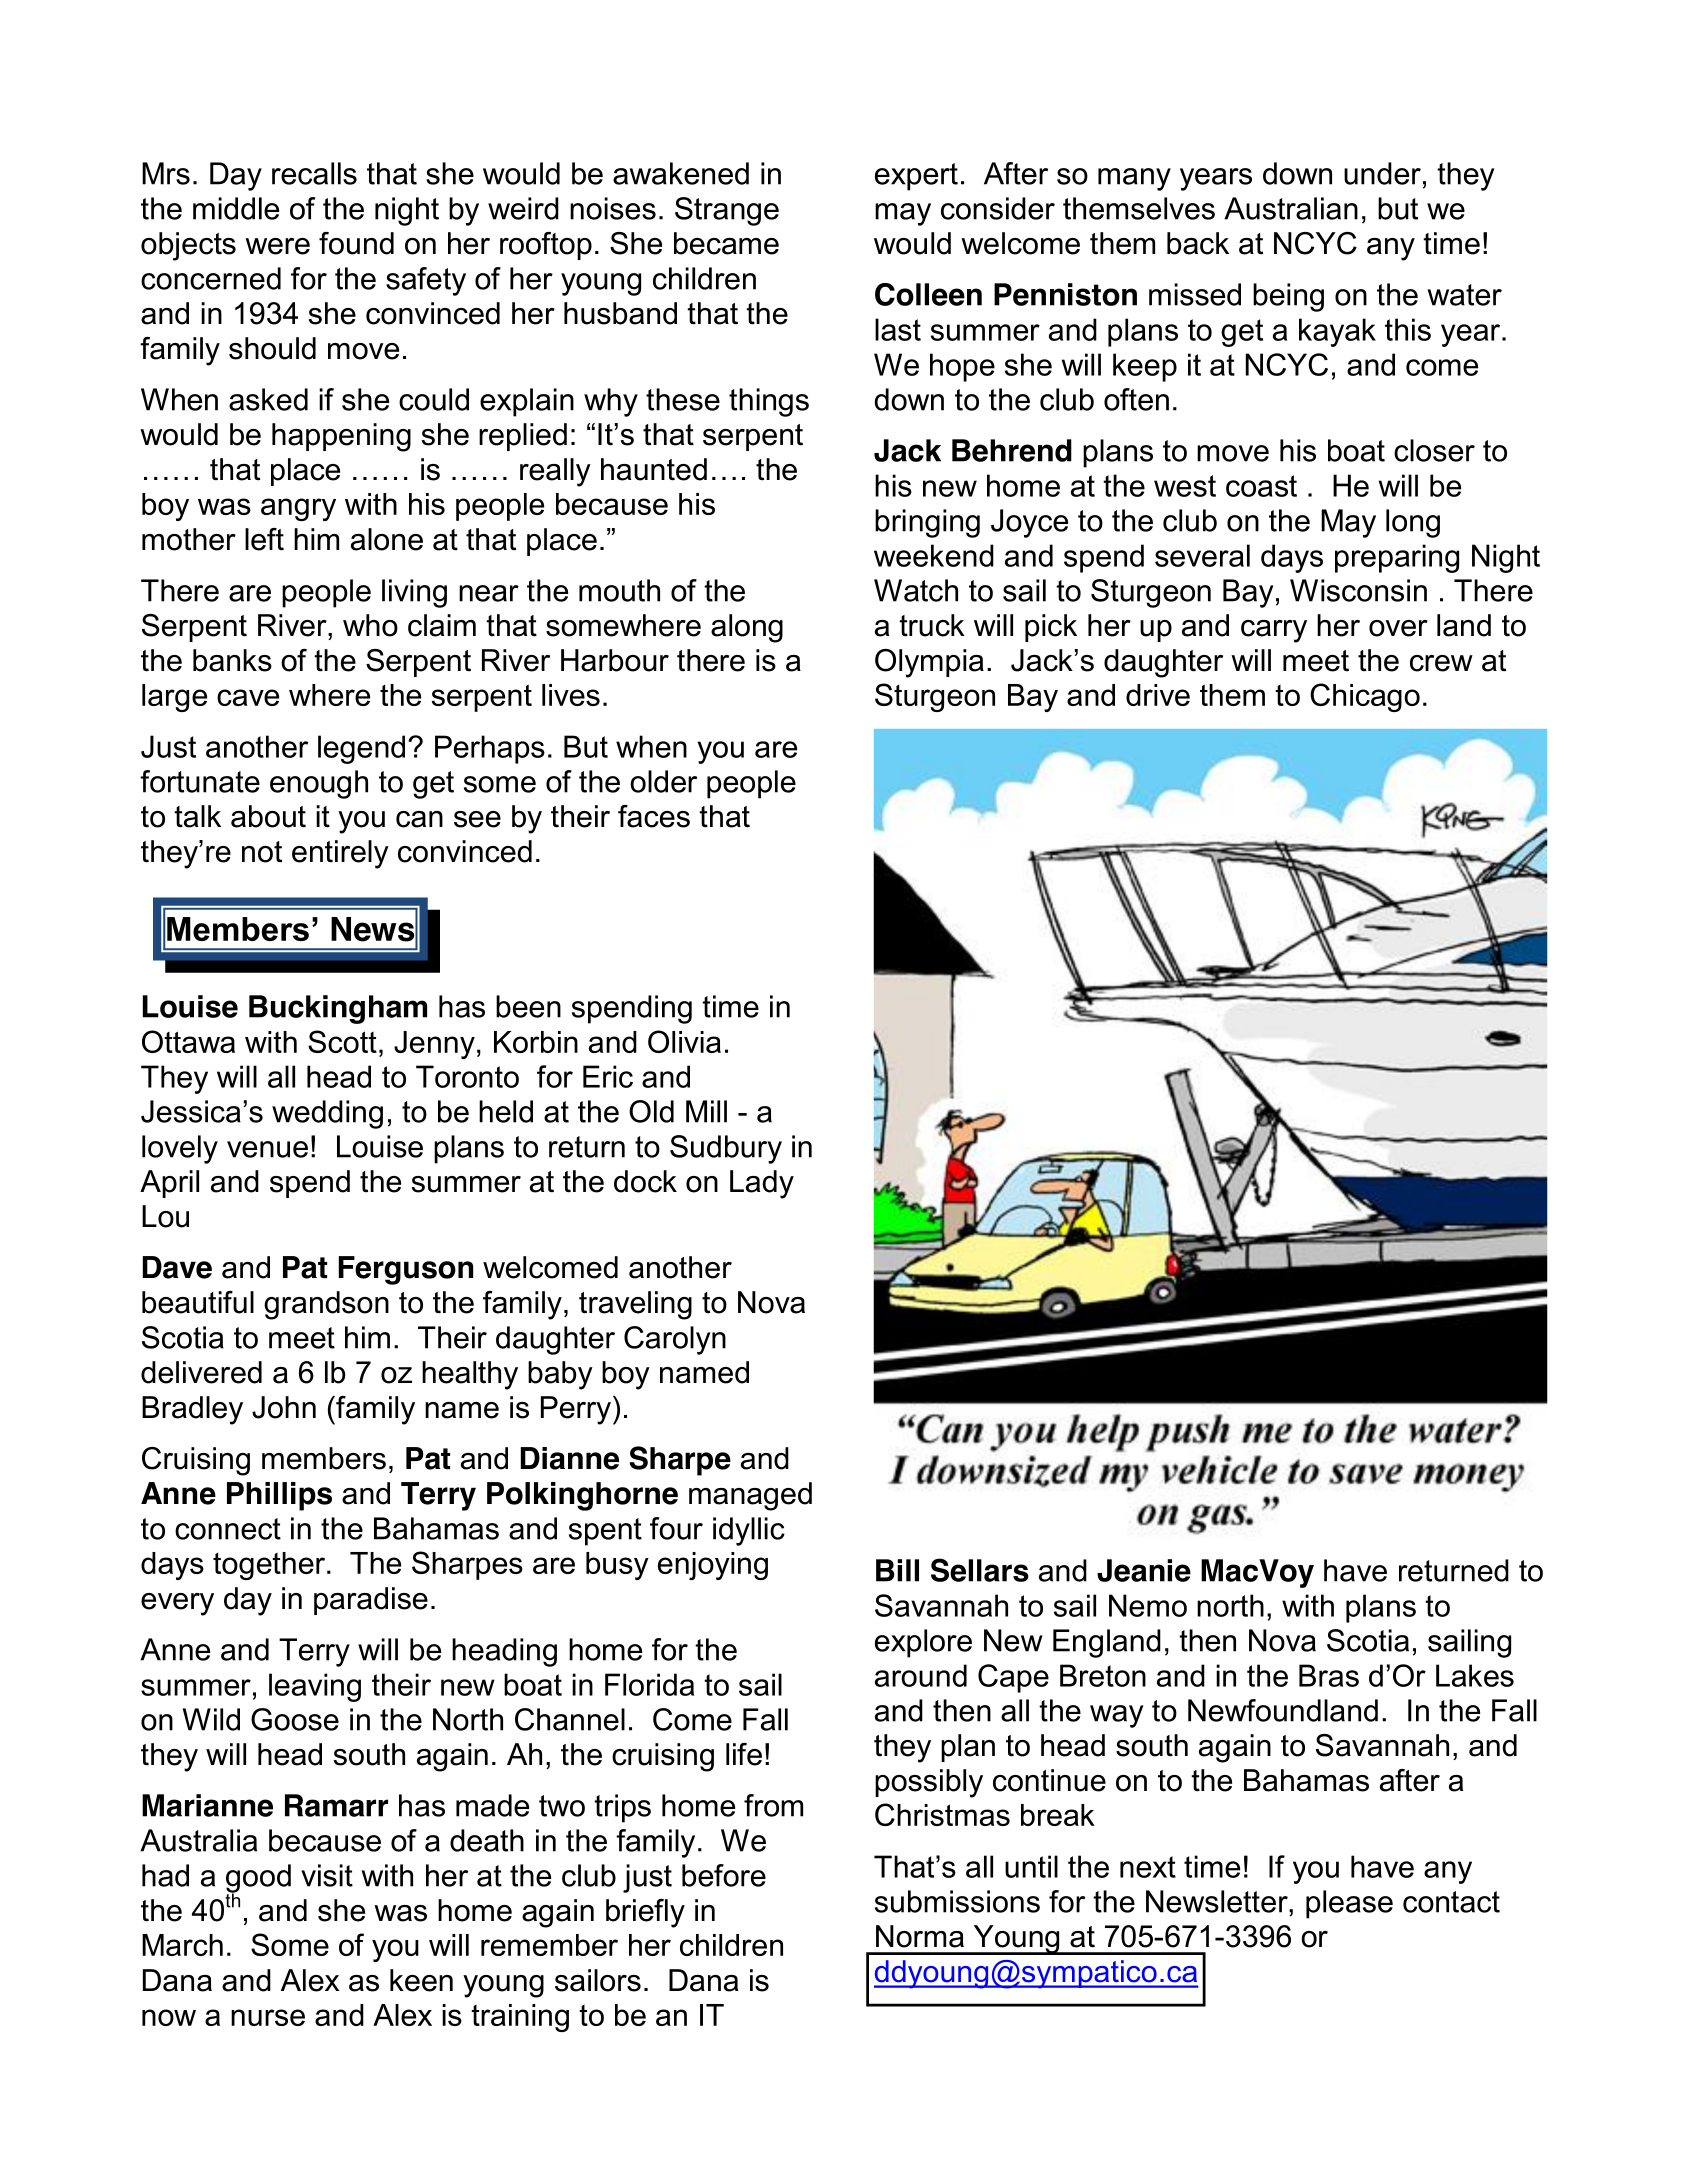 This screenshot has height=2184, width=1688. Describe the element at coordinates (762, 1184) in the screenshot. I see `Lady` at that location.
